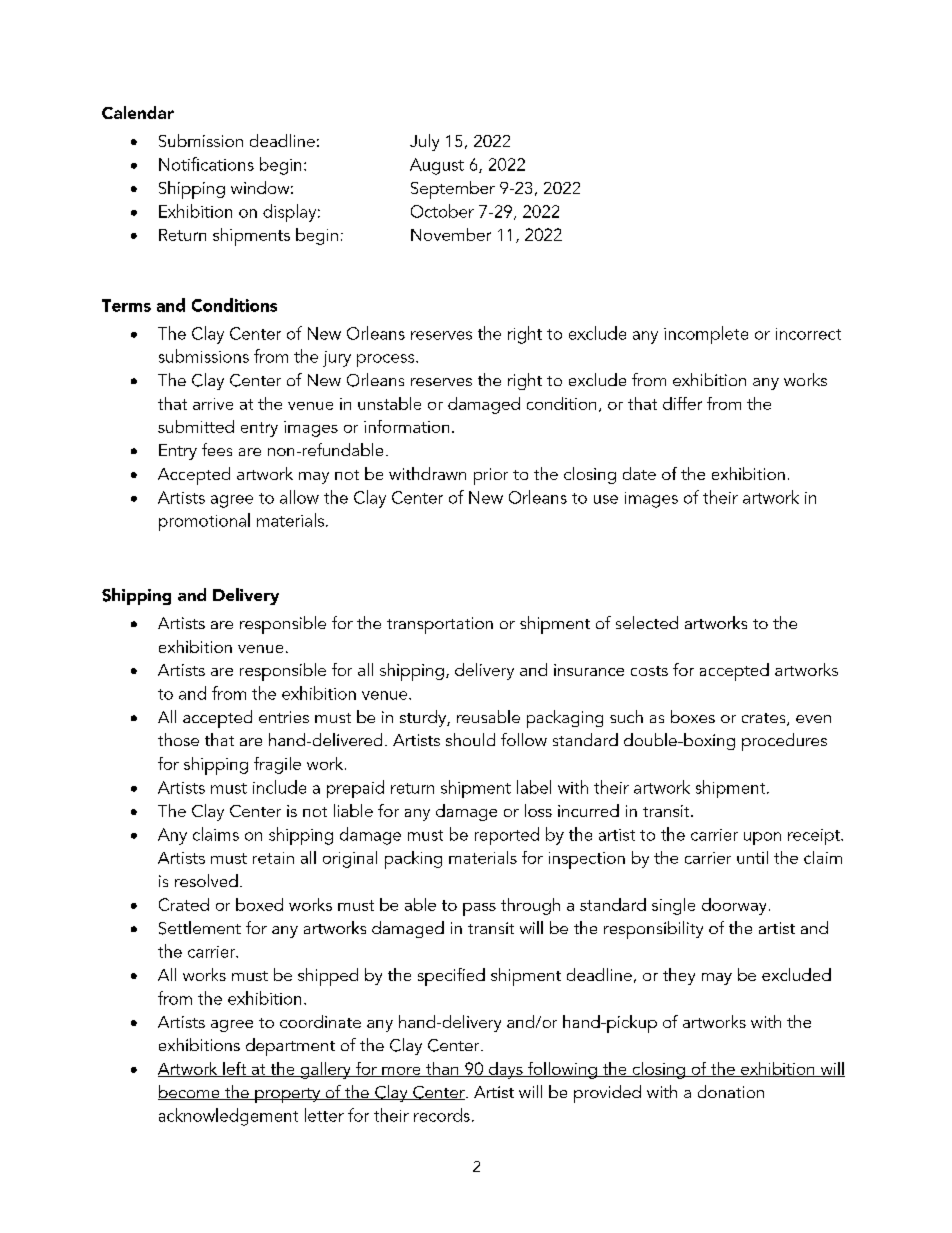 This image has width=952, height=1233. Describe the element at coordinates (206, 164) in the image. I see `Notifications` at that location.
